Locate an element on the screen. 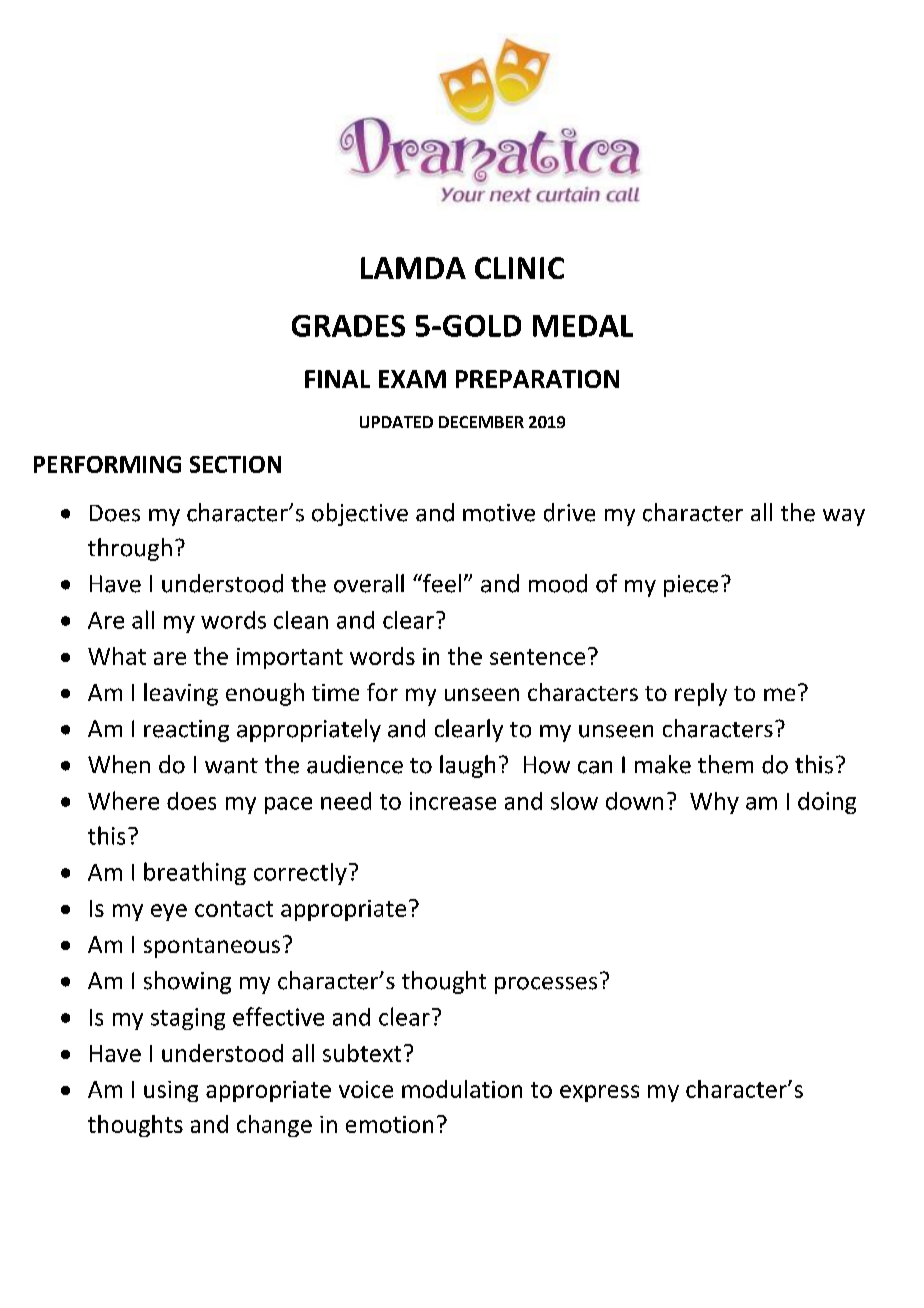 This screenshot has height=1308, width=924. modulation is located at coordinates (462, 1089).
